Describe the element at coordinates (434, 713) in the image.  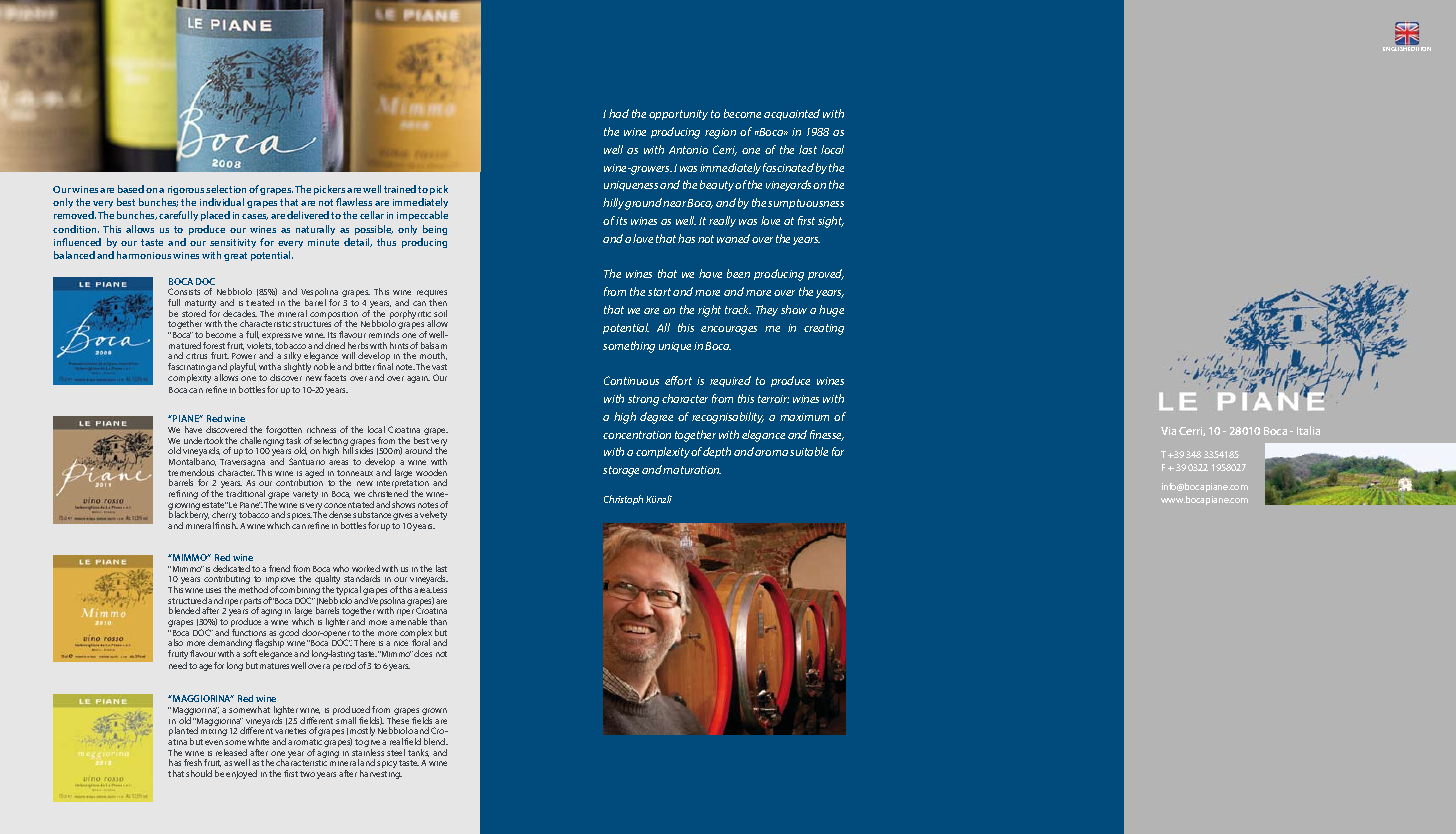
I see `grown` at that location.
